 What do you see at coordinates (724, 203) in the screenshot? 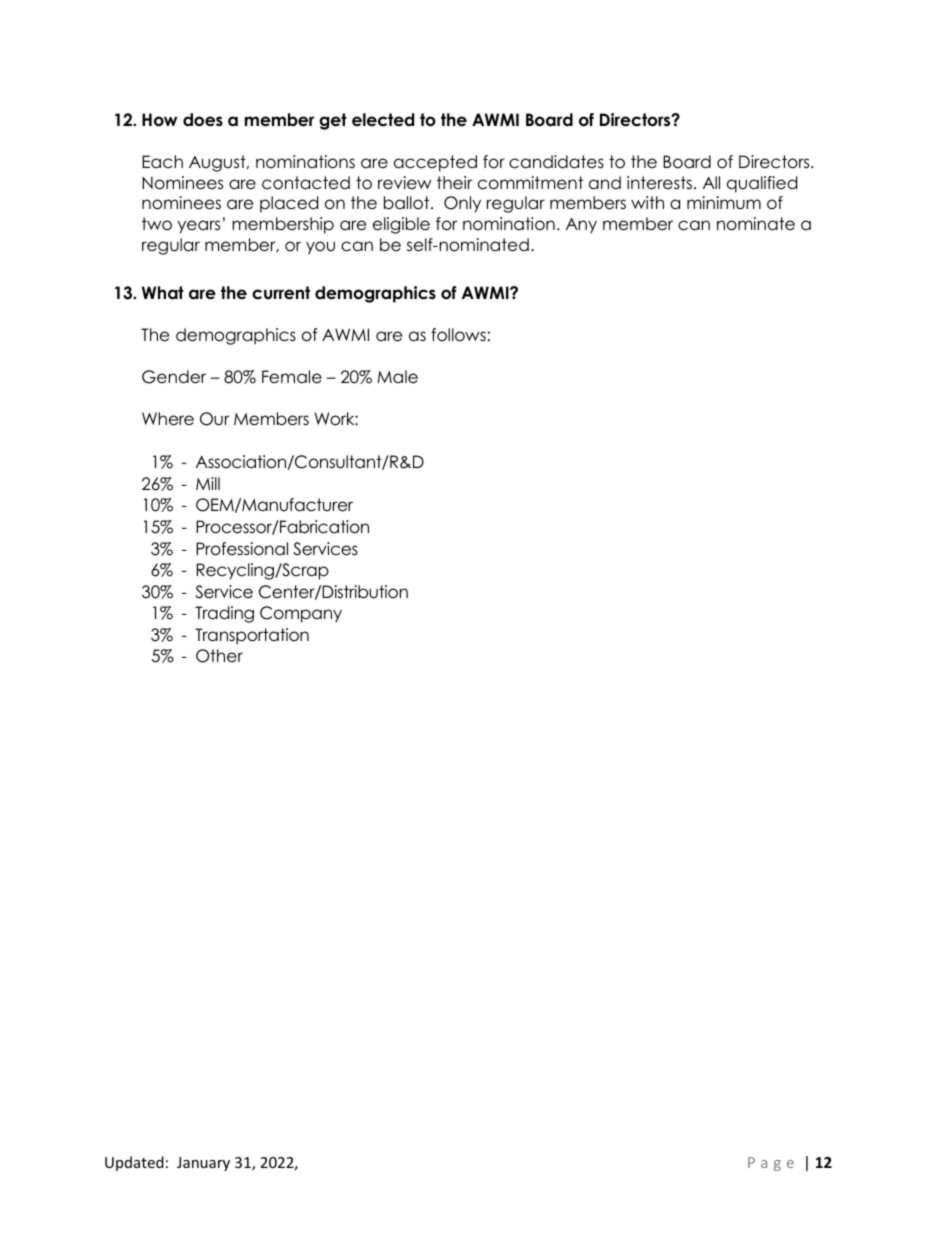
I see `minimum` at bounding box center [724, 203].
